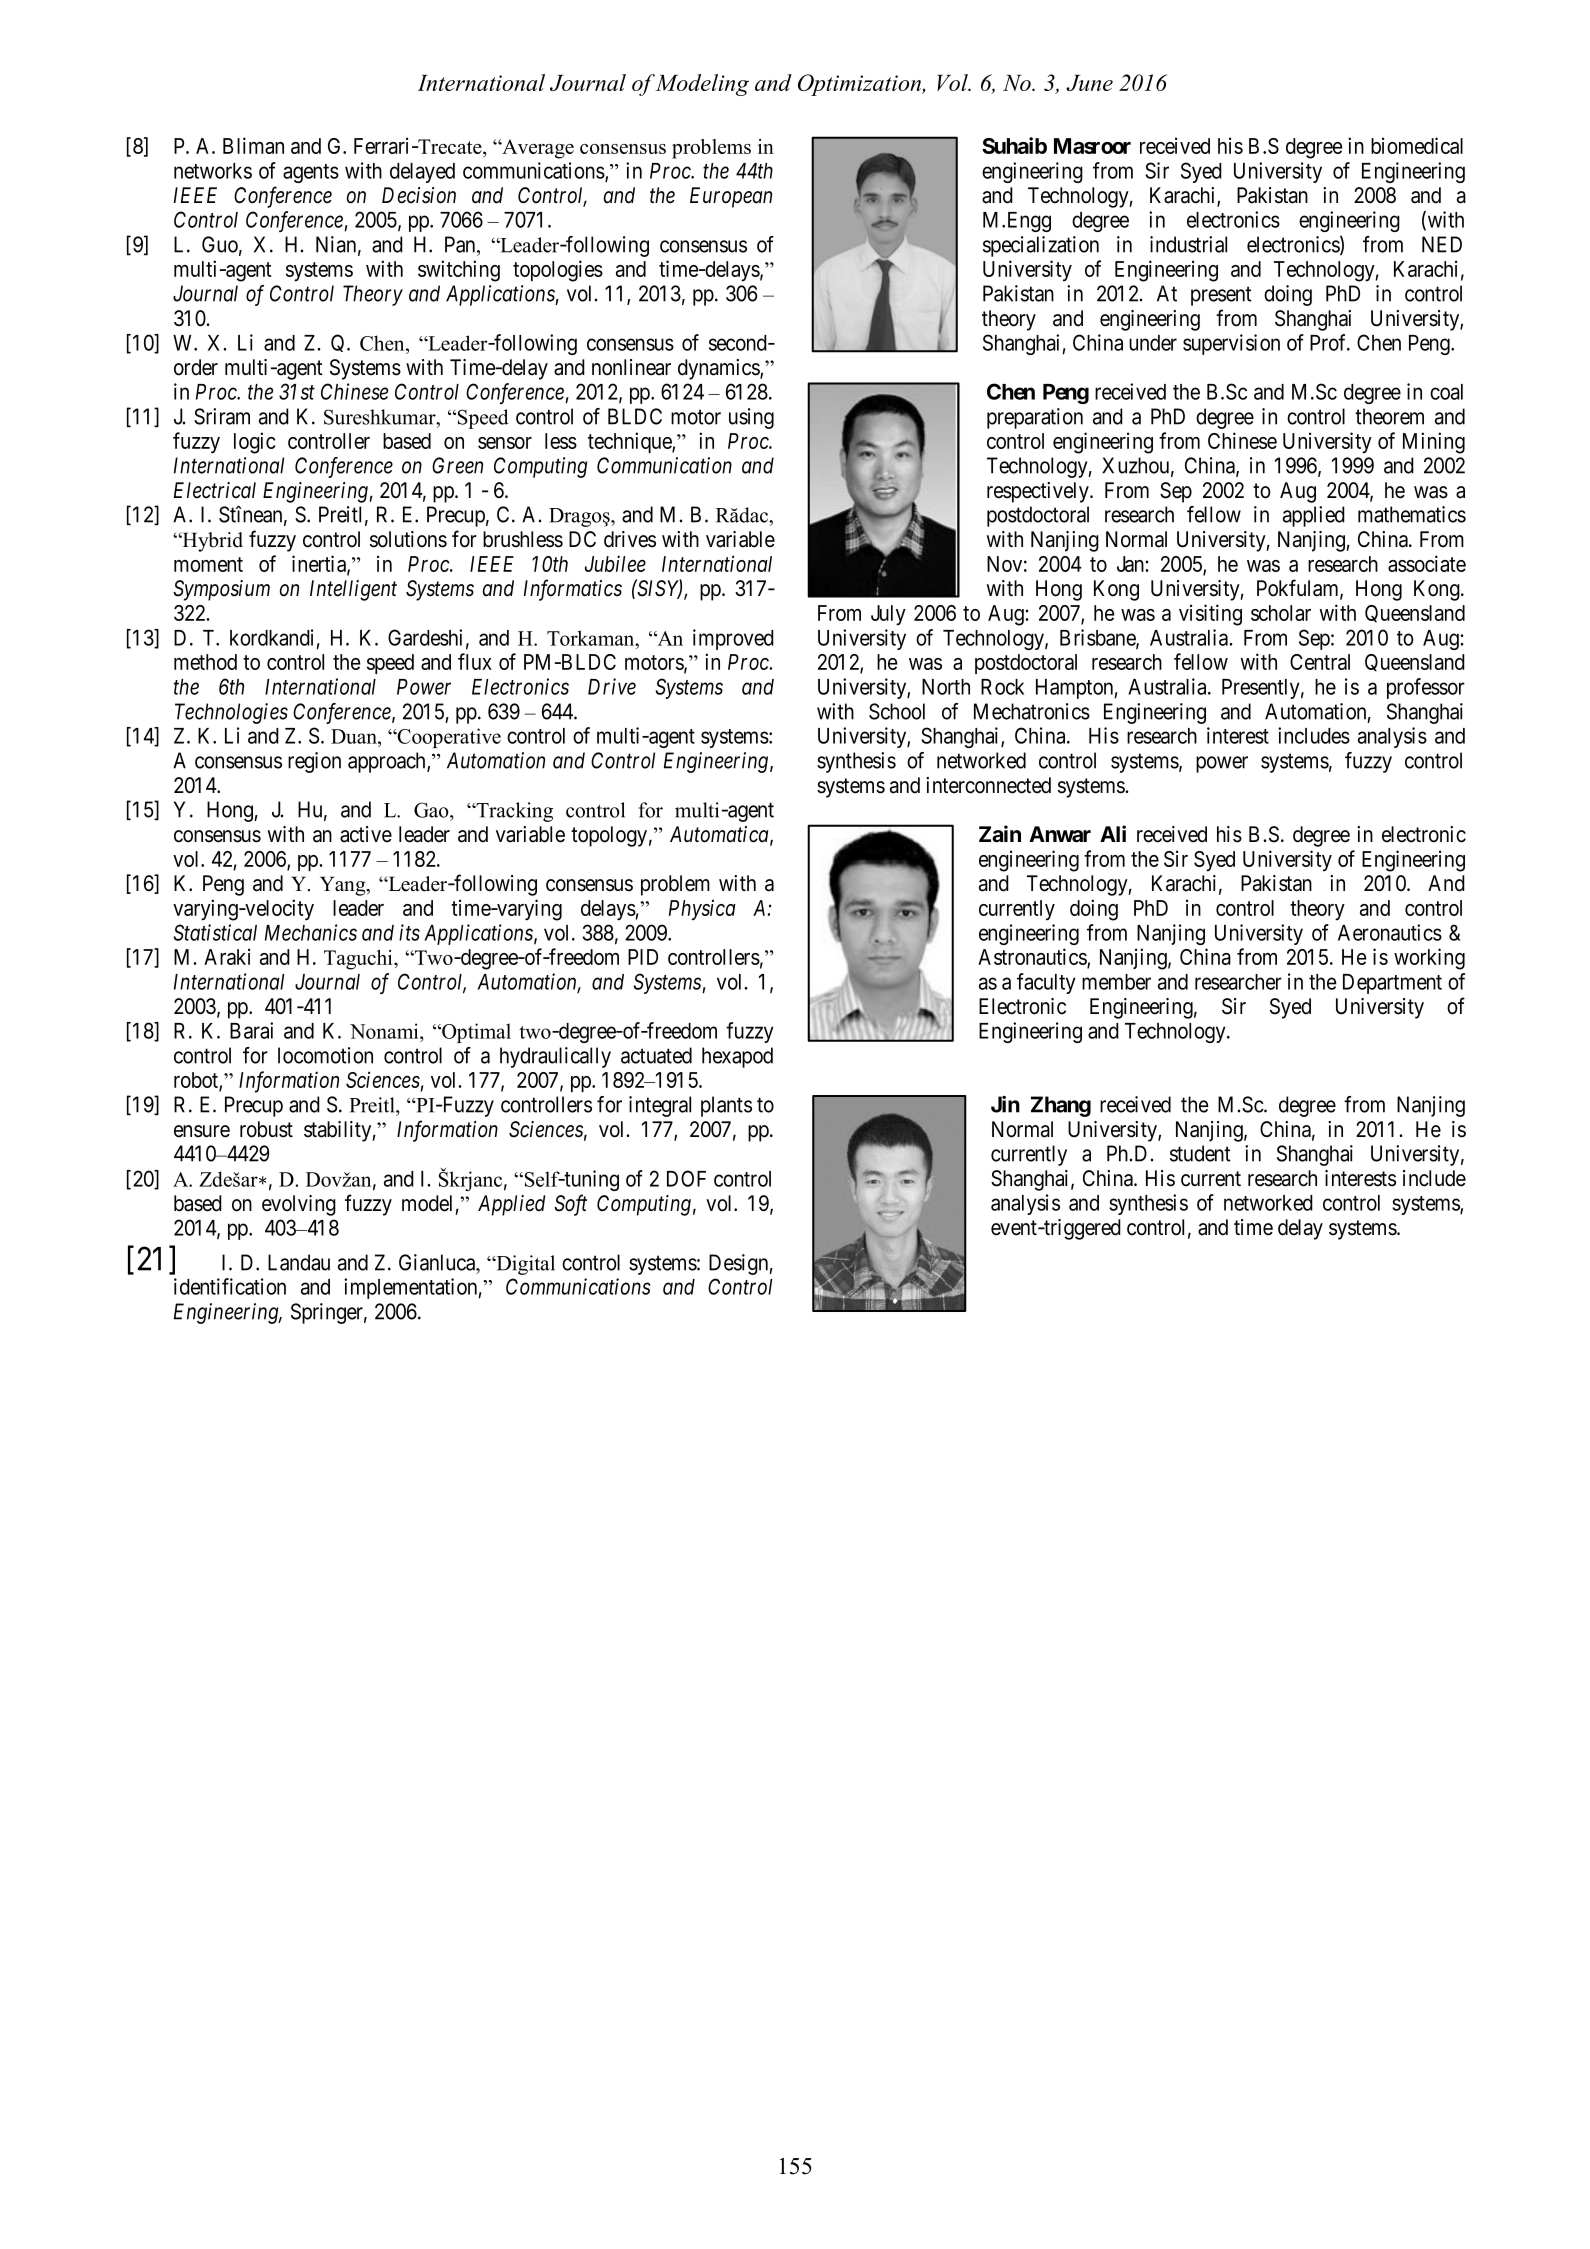 The height and width of the page is (2249, 1590). What do you see at coordinates (419, 195) in the page?
I see `Decision` at bounding box center [419, 195].
